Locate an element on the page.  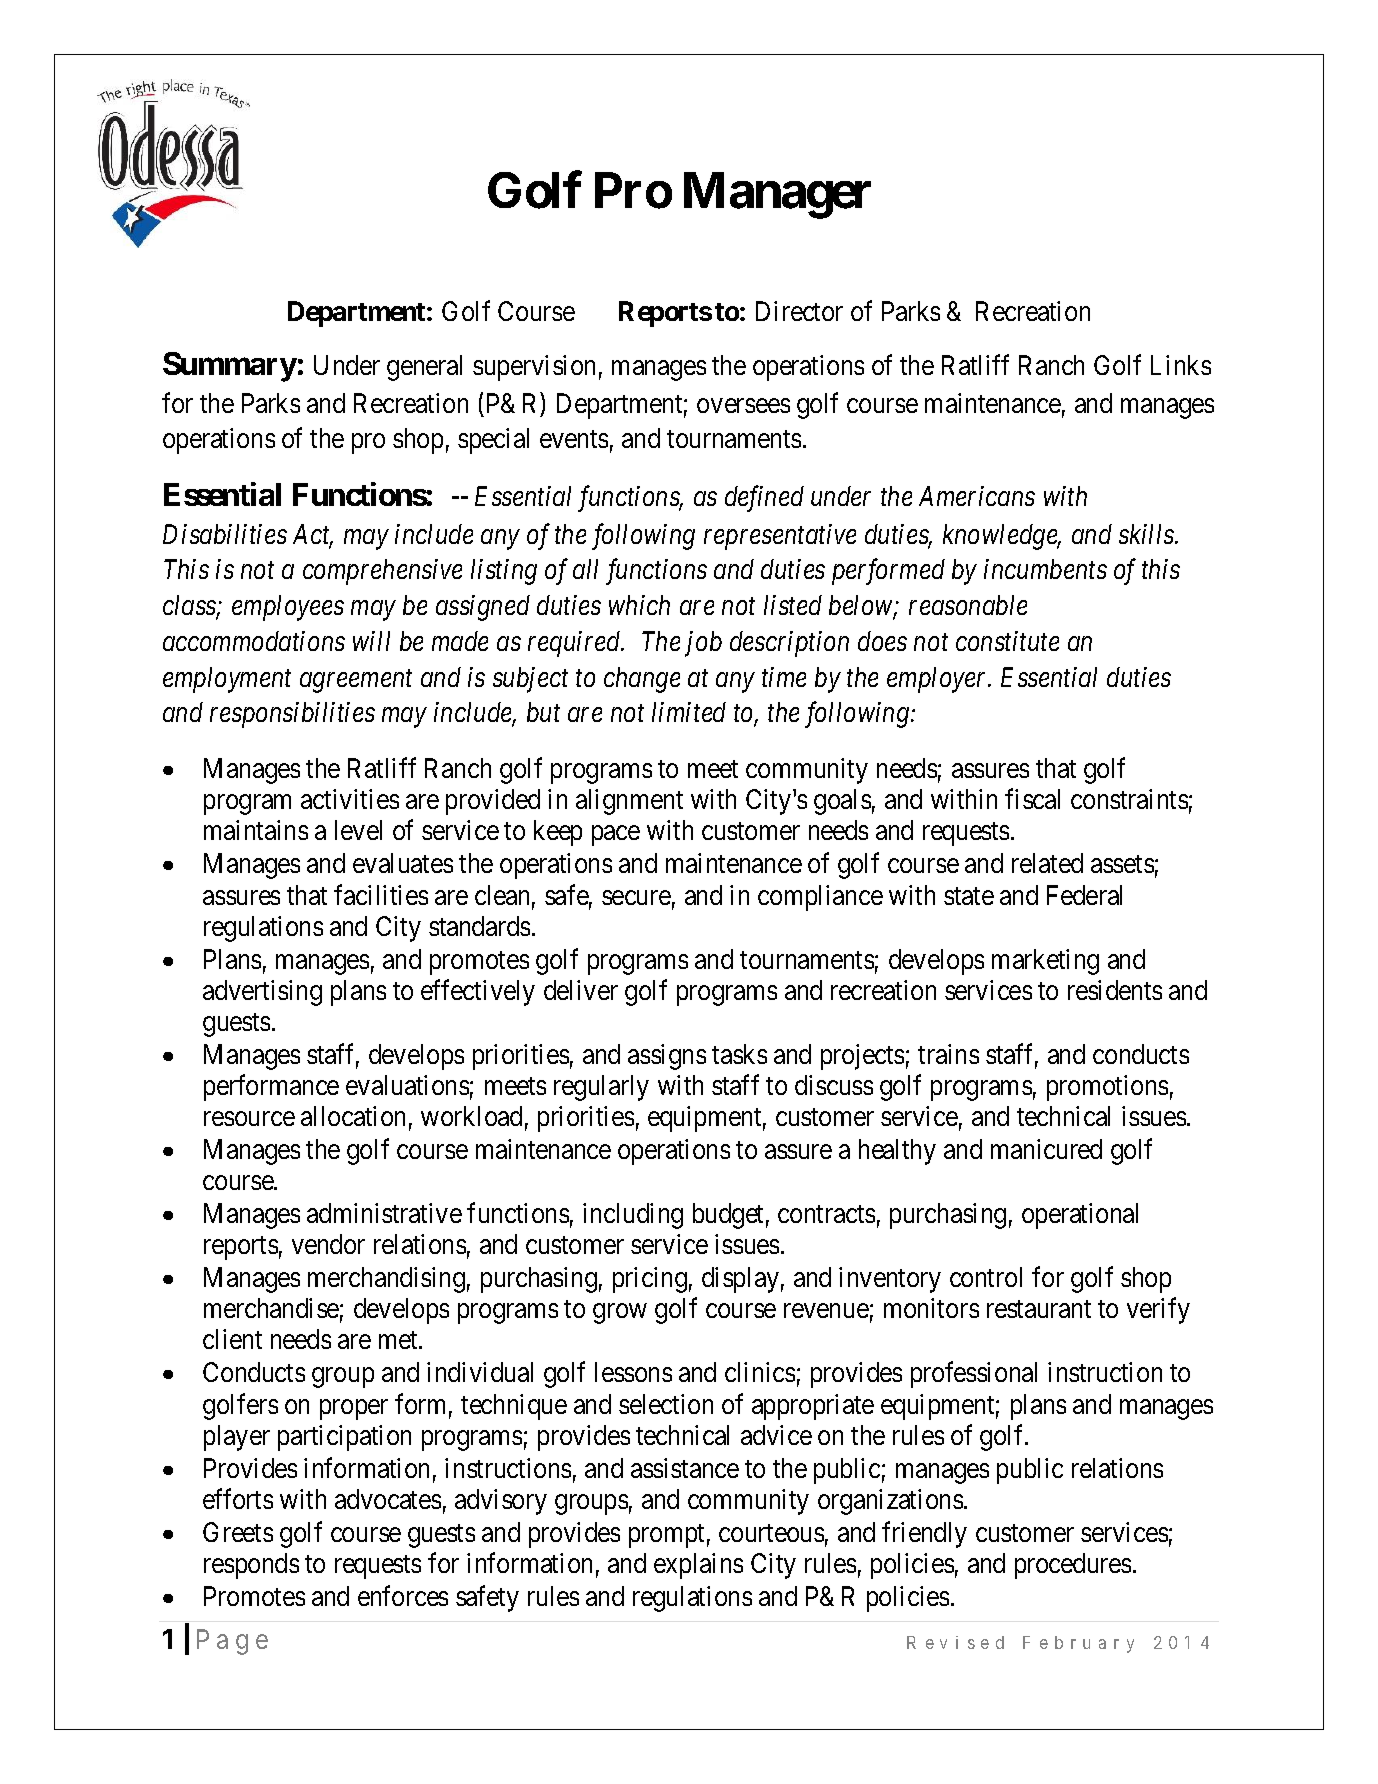
operational is located at coordinates (1080, 1216).
